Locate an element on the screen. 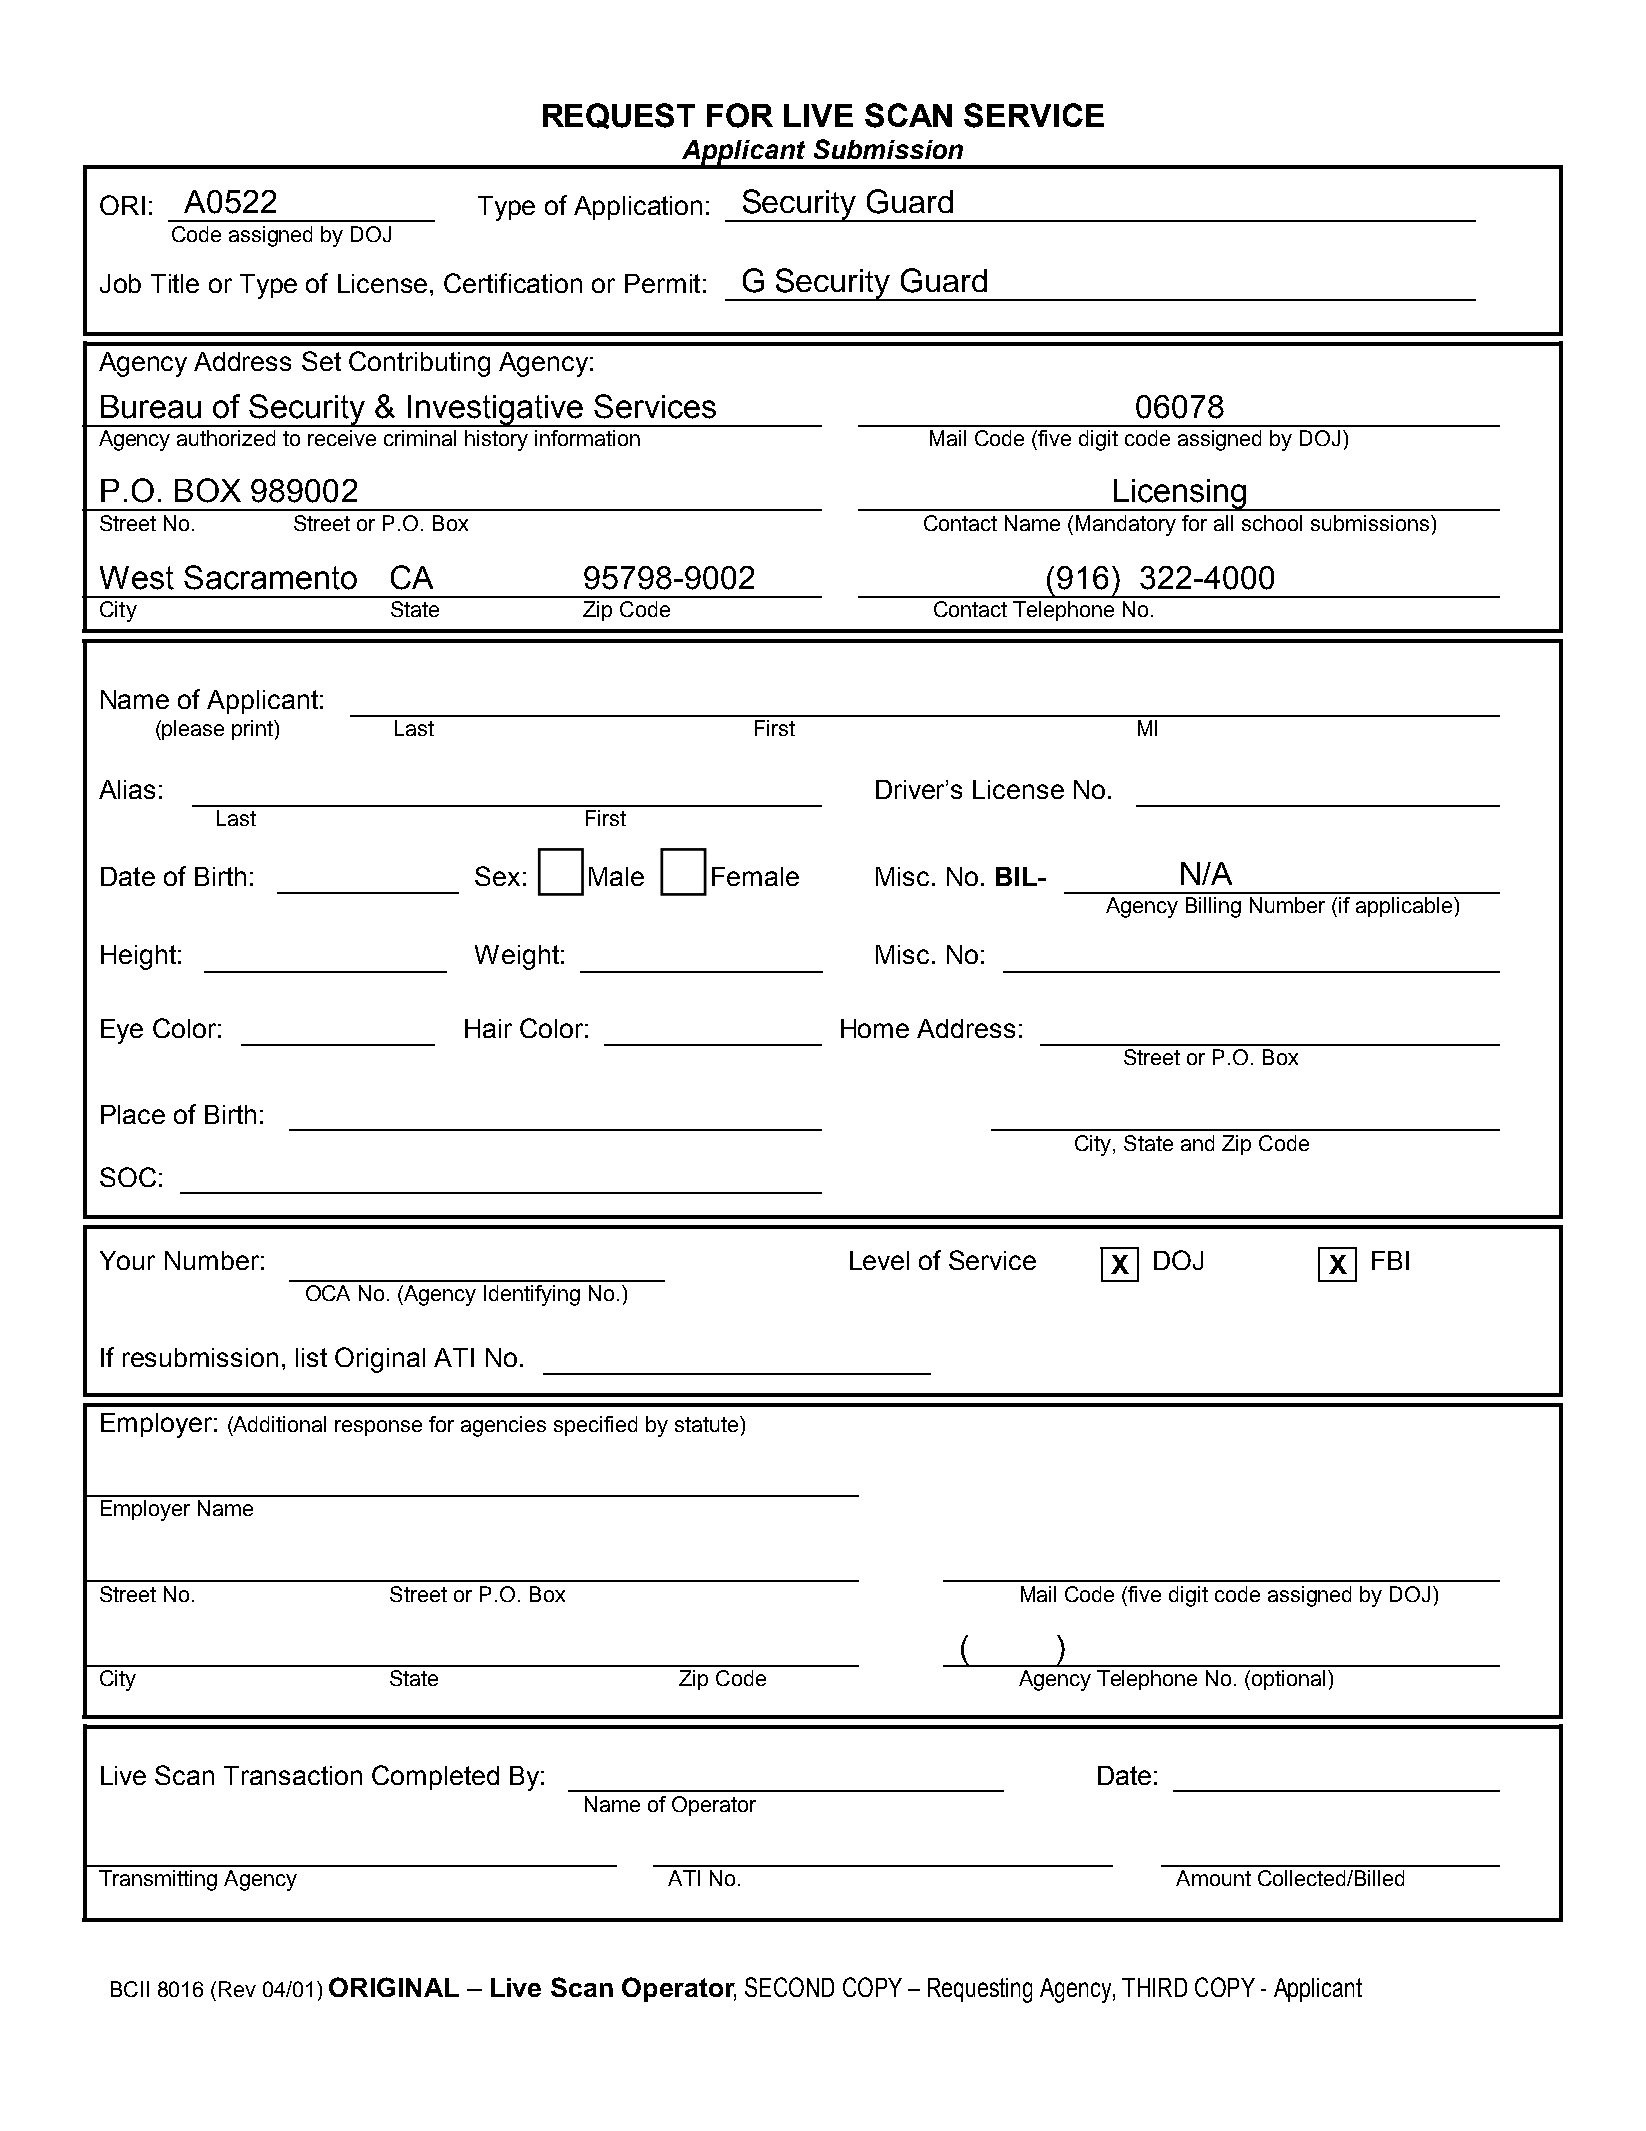 This screenshot has width=1646, height=2131. FBI is located at coordinates (1390, 1260).
